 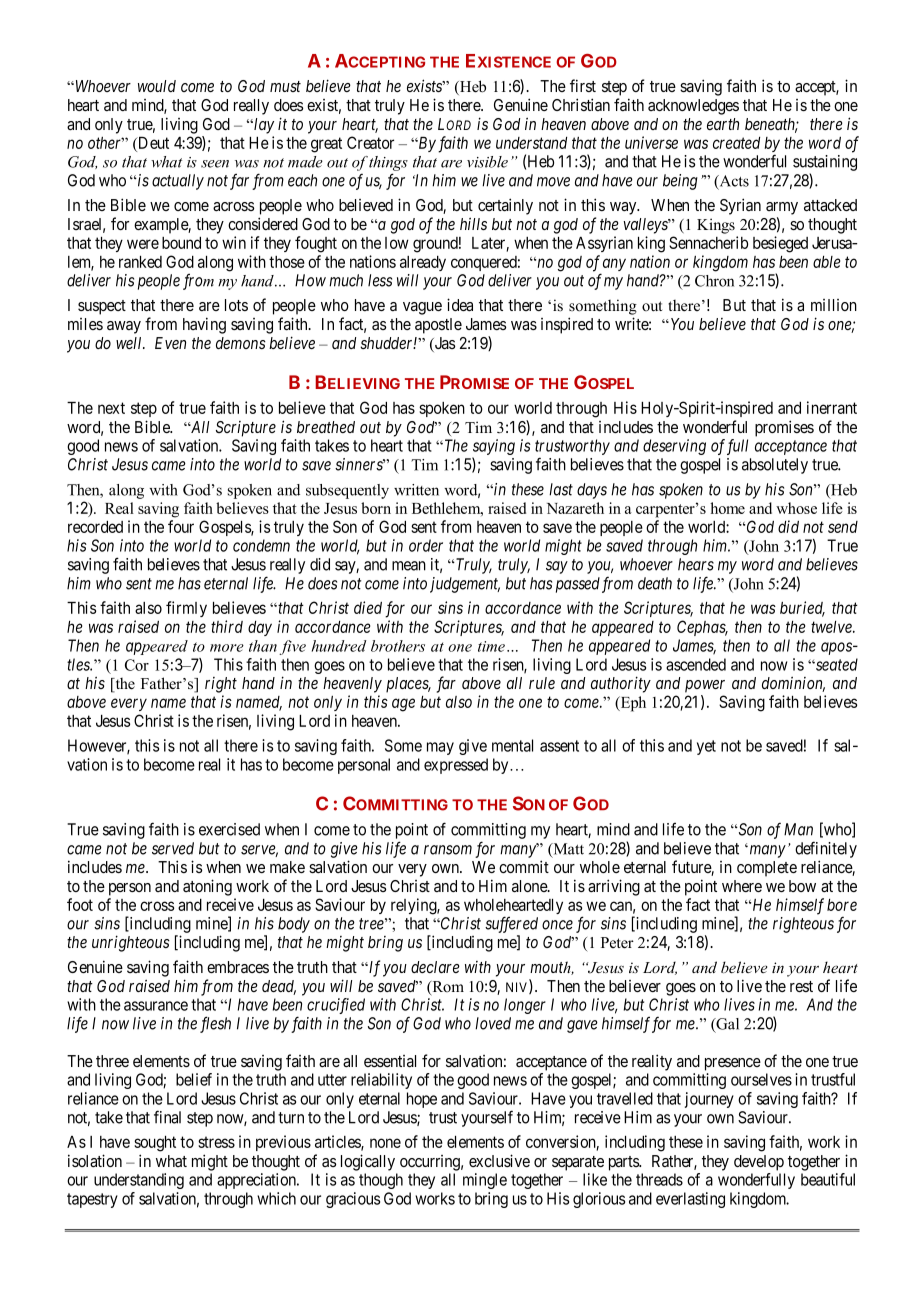 What do you see at coordinates (491, 646) in the screenshot?
I see `time` at bounding box center [491, 646].
